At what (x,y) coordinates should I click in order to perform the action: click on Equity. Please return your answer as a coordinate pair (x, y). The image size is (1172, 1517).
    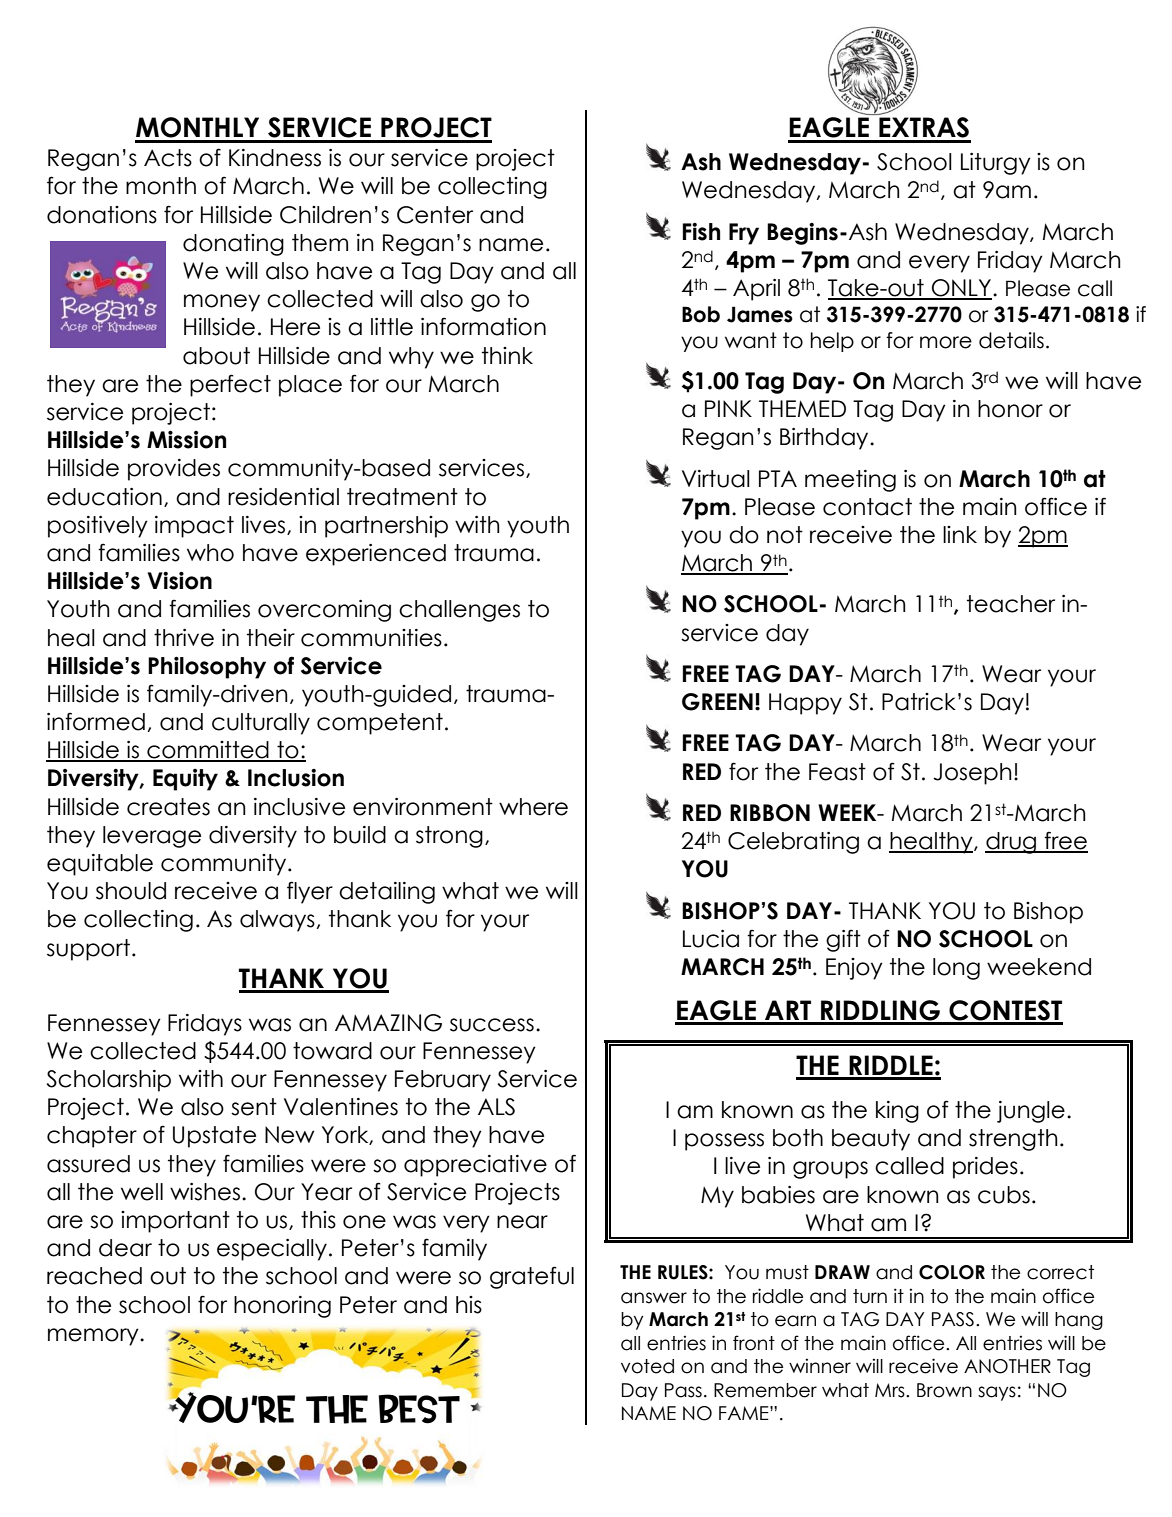
    Looking at the image, I should click on (185, 780).
